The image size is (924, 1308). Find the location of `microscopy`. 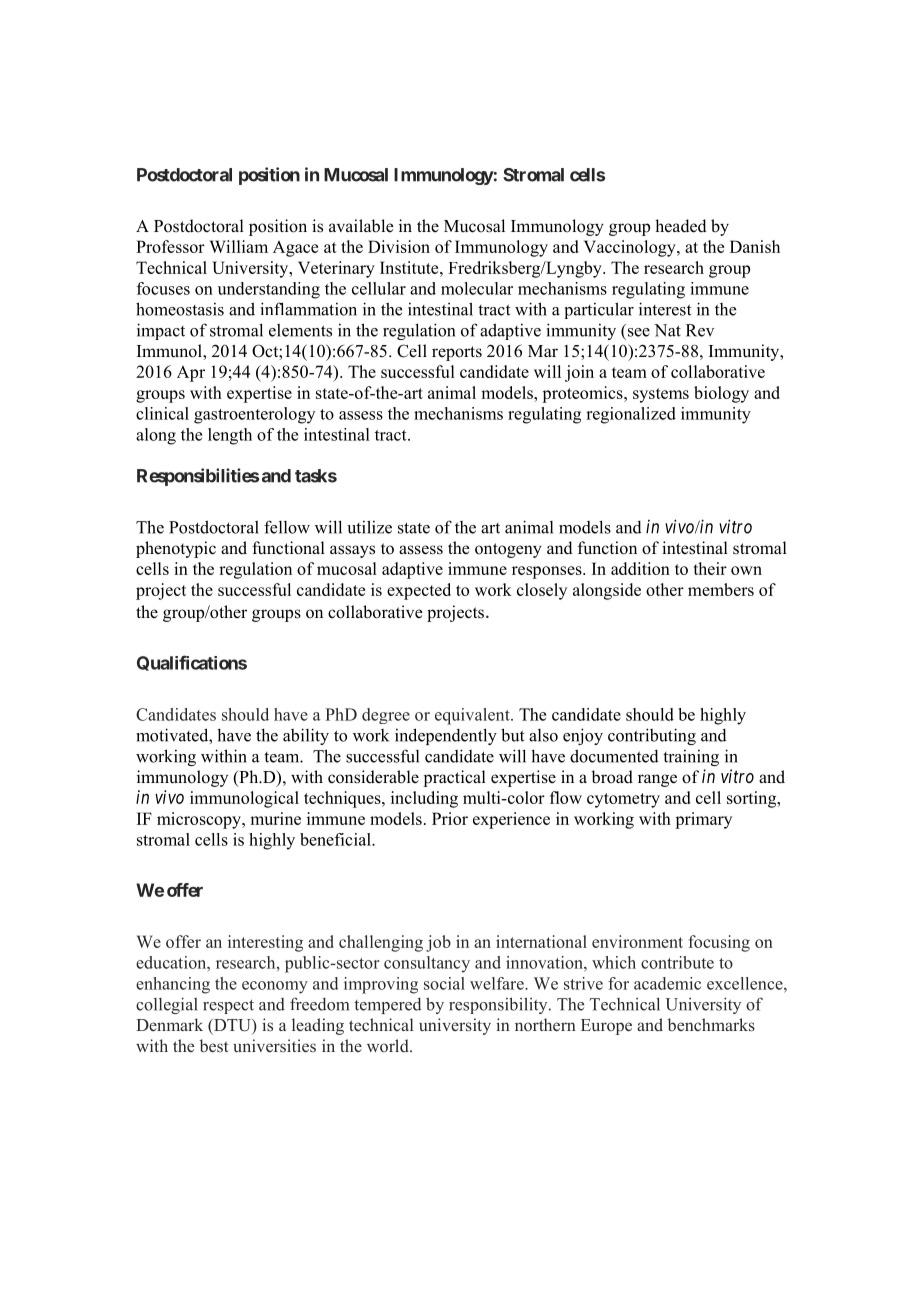

microscopy is located at coordinates (200, 820).
